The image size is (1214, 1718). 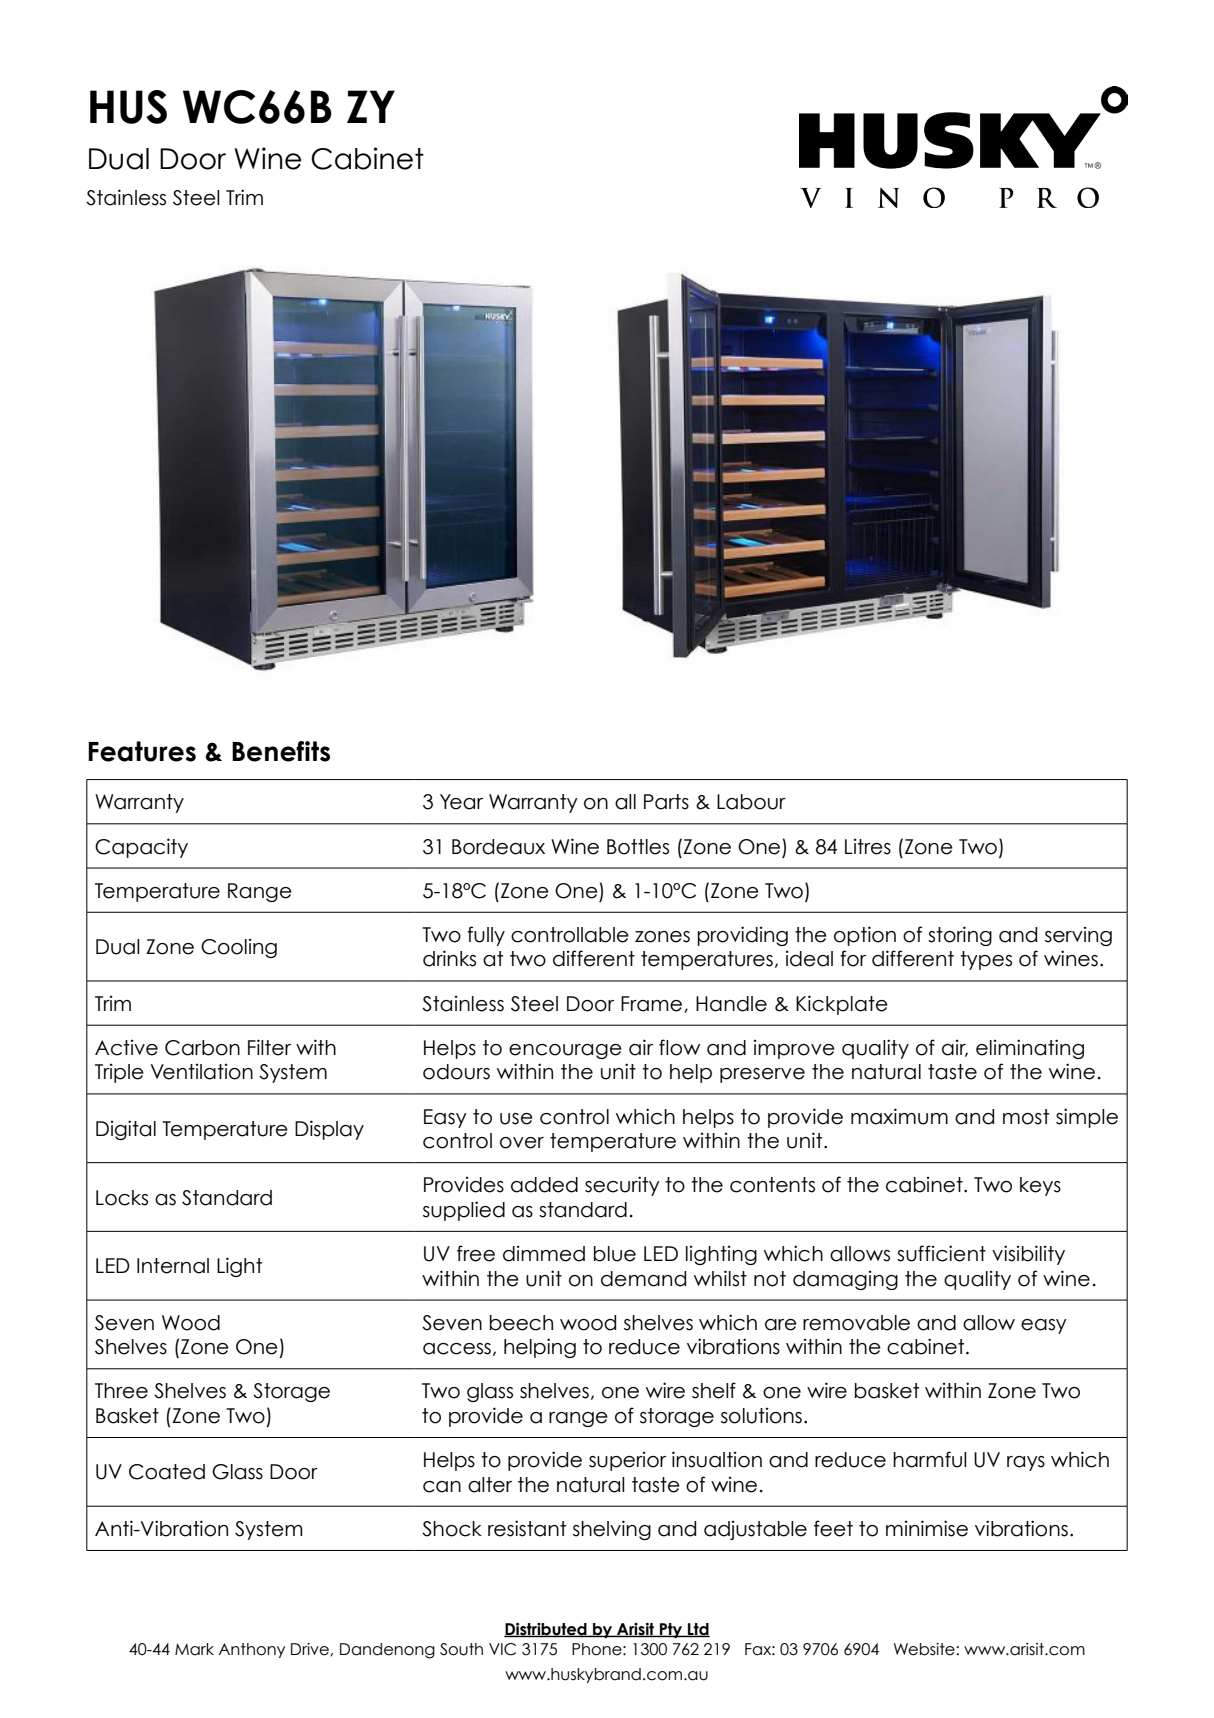 I want to click on Anthony, so click(x=252, y=1650).
